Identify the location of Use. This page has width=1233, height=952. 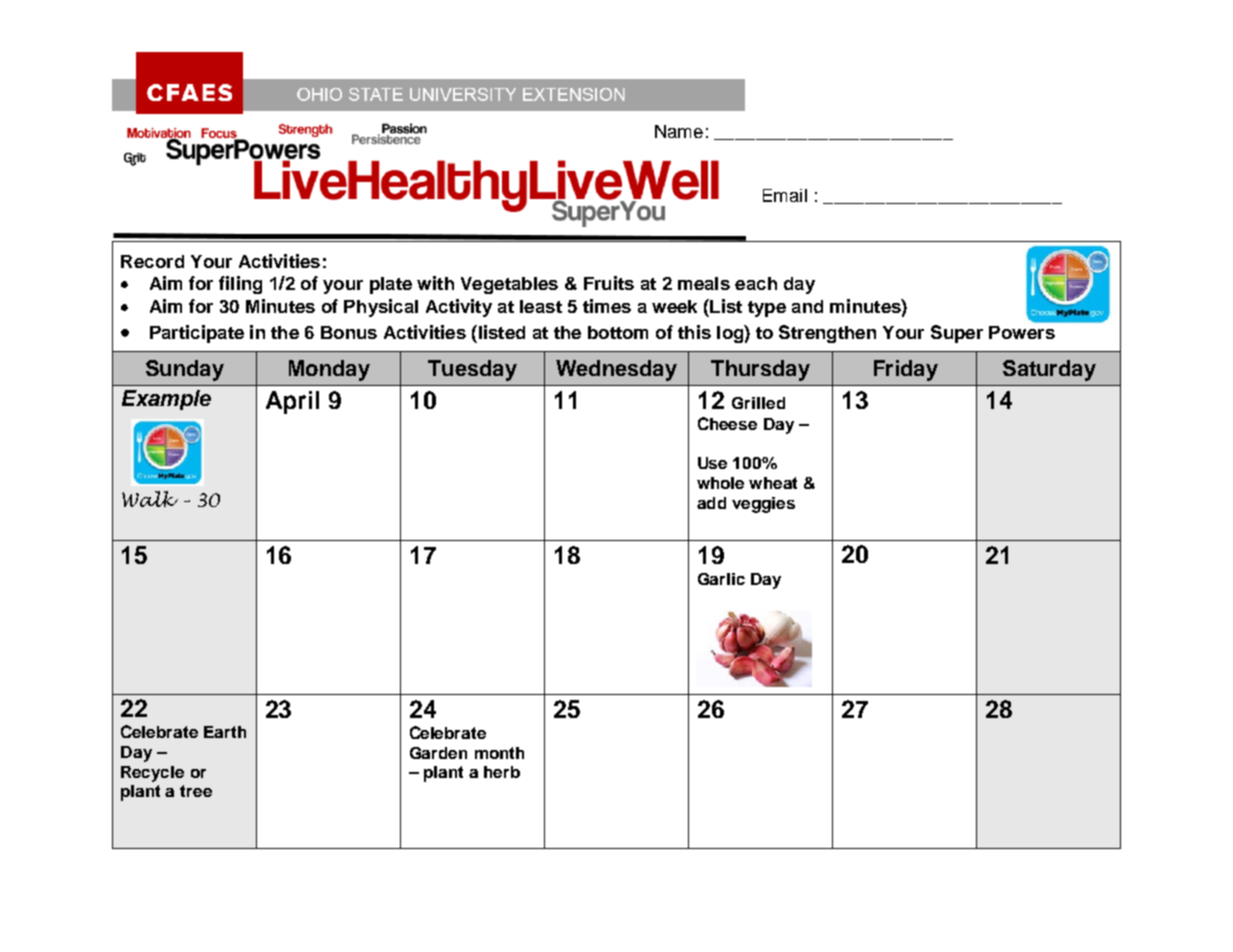
(712, 463).
